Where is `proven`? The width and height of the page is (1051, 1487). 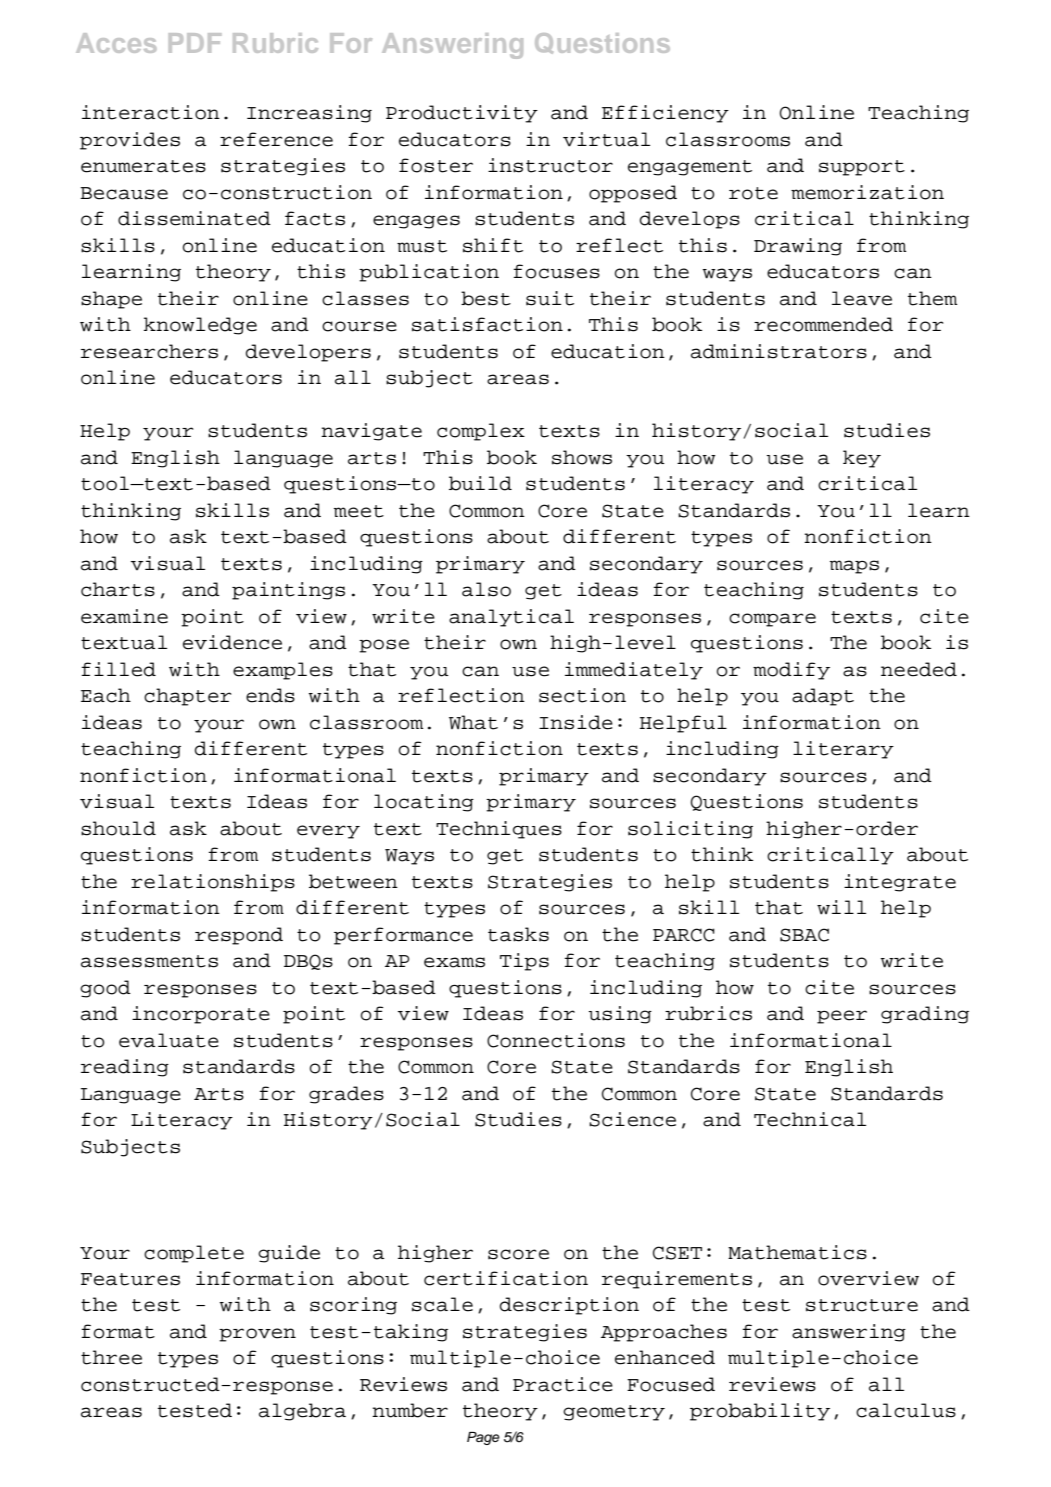
proven is located at coordinates (257, 1335).
